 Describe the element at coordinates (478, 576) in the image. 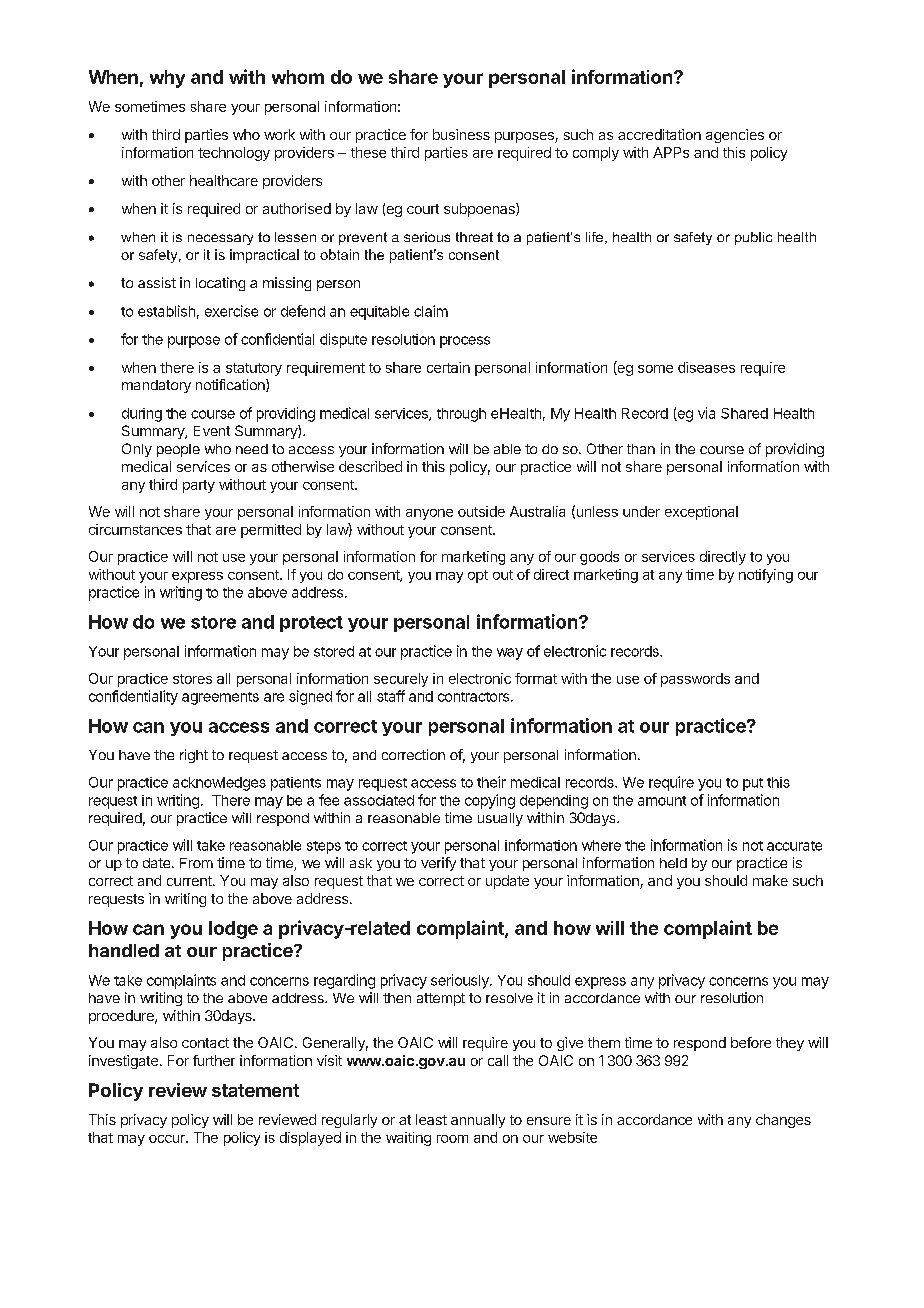

I see `opt` at that location.
